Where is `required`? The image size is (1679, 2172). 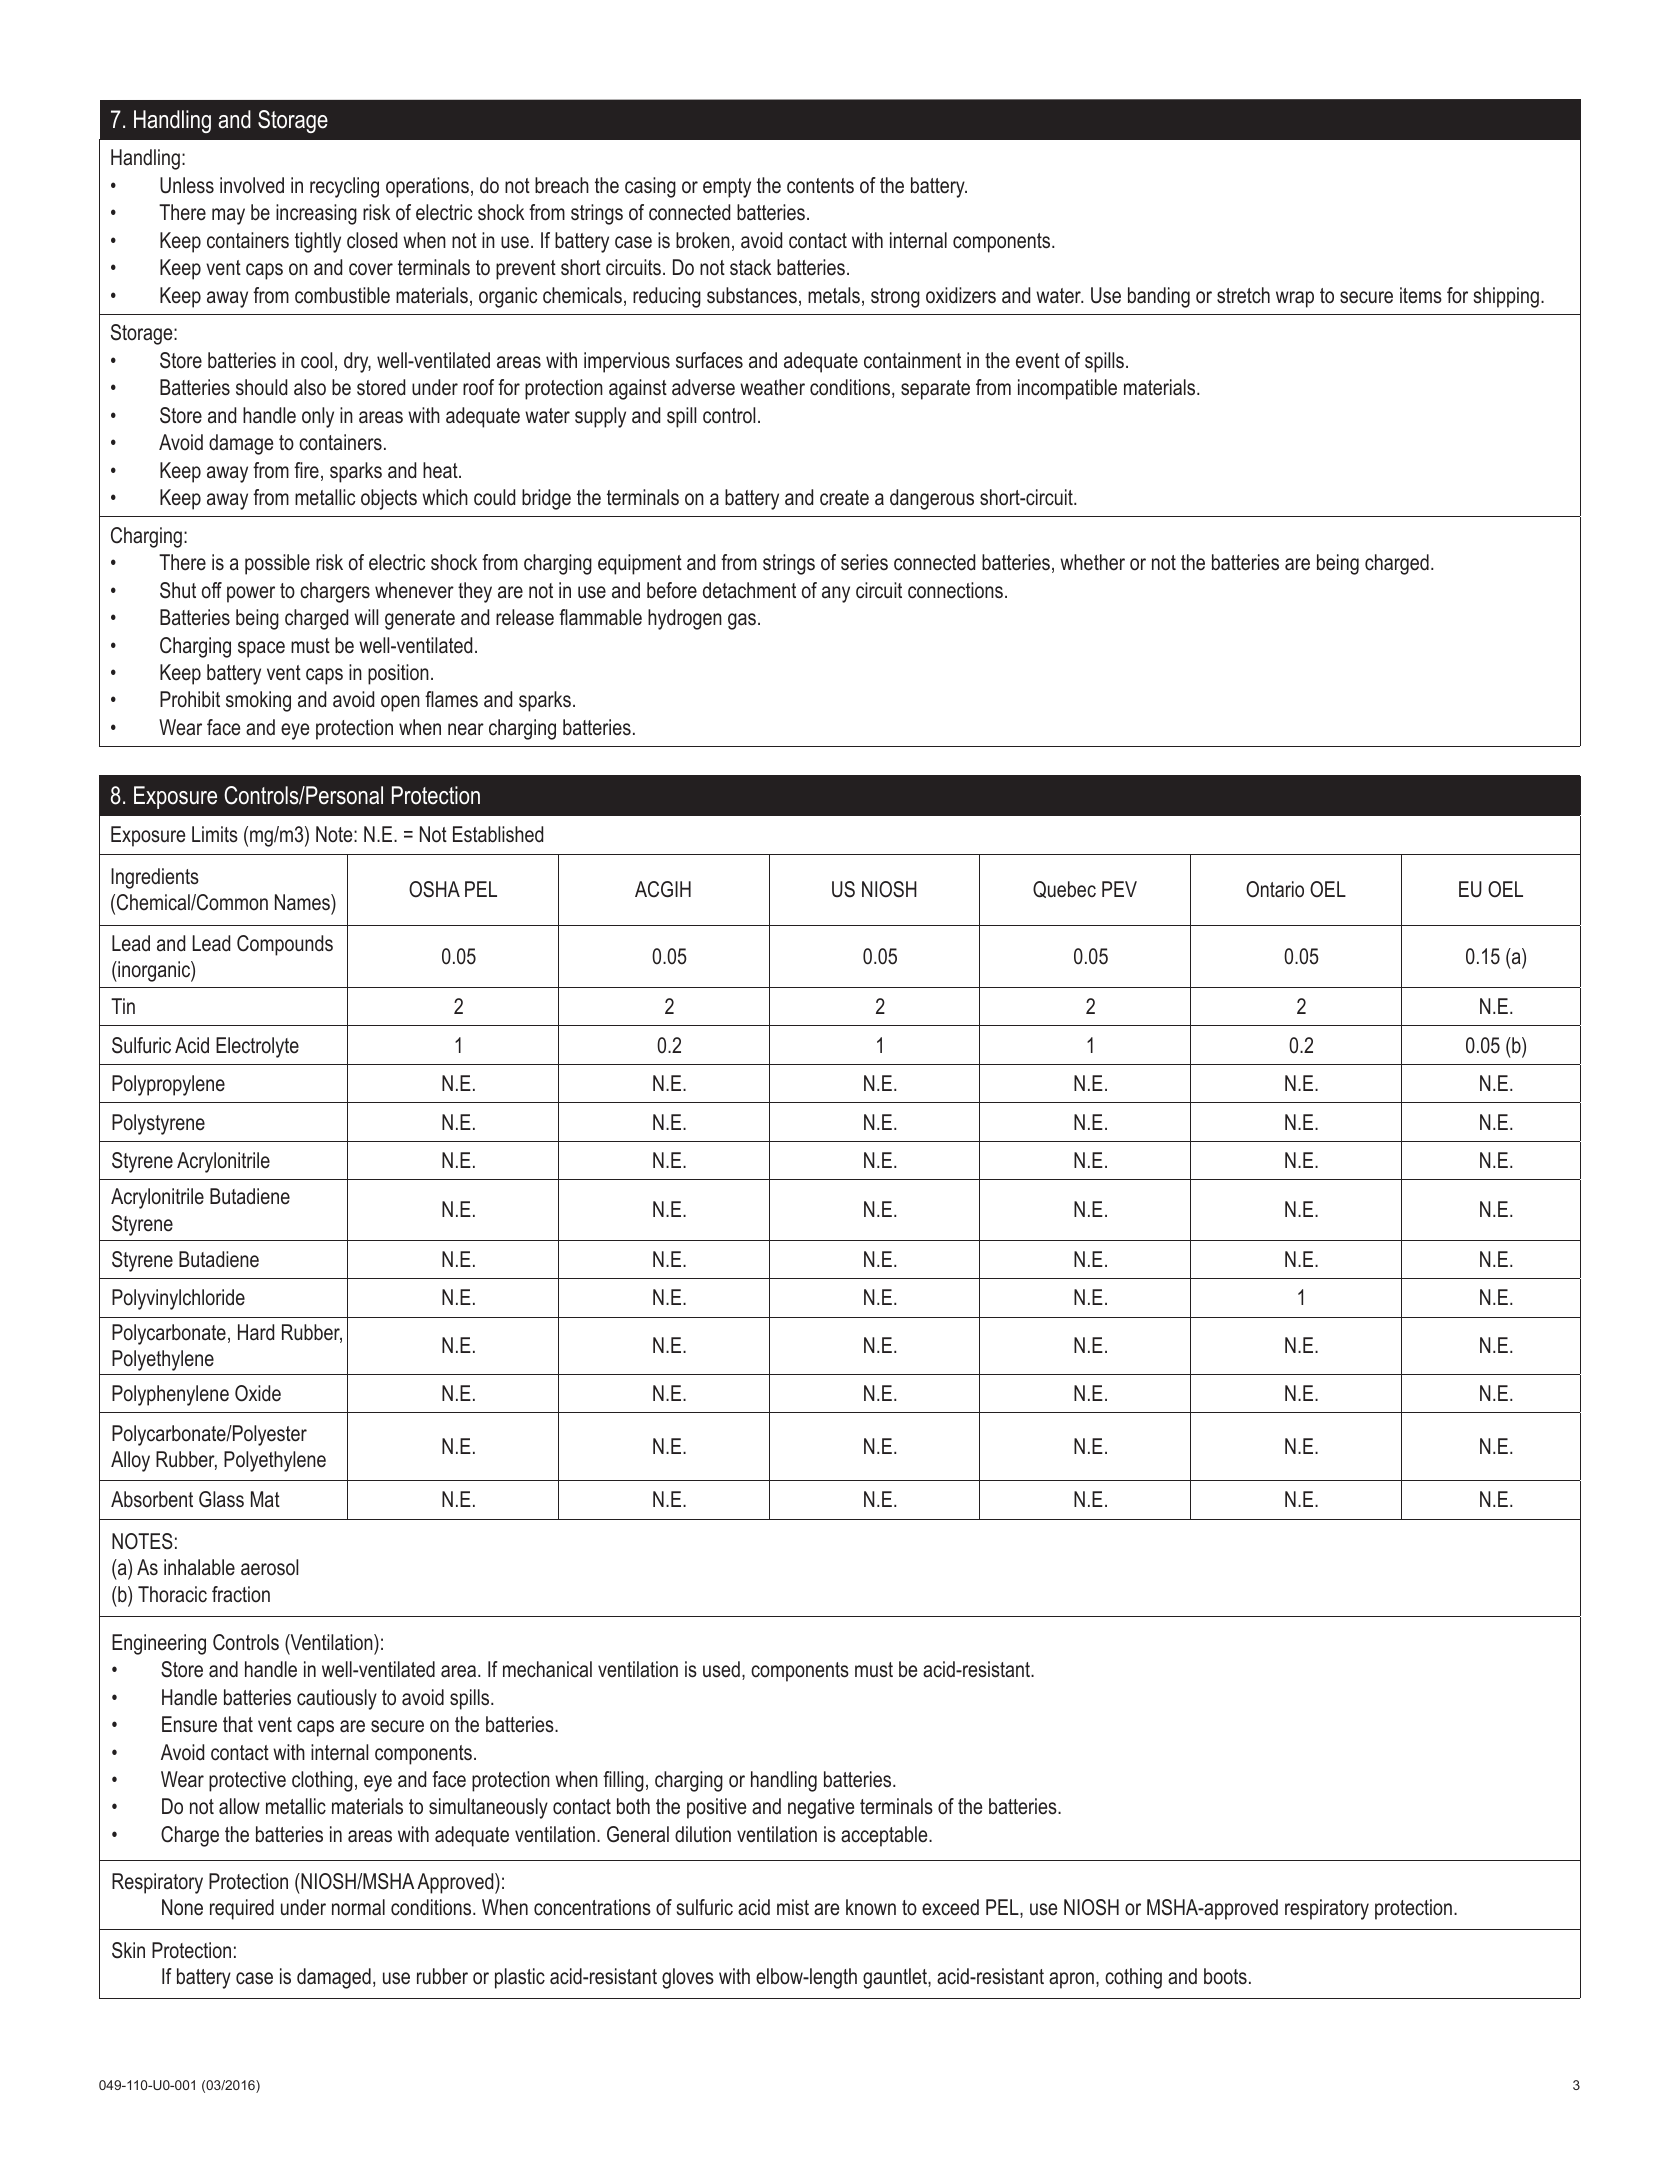 required is located at coordinates (242, 1909).
